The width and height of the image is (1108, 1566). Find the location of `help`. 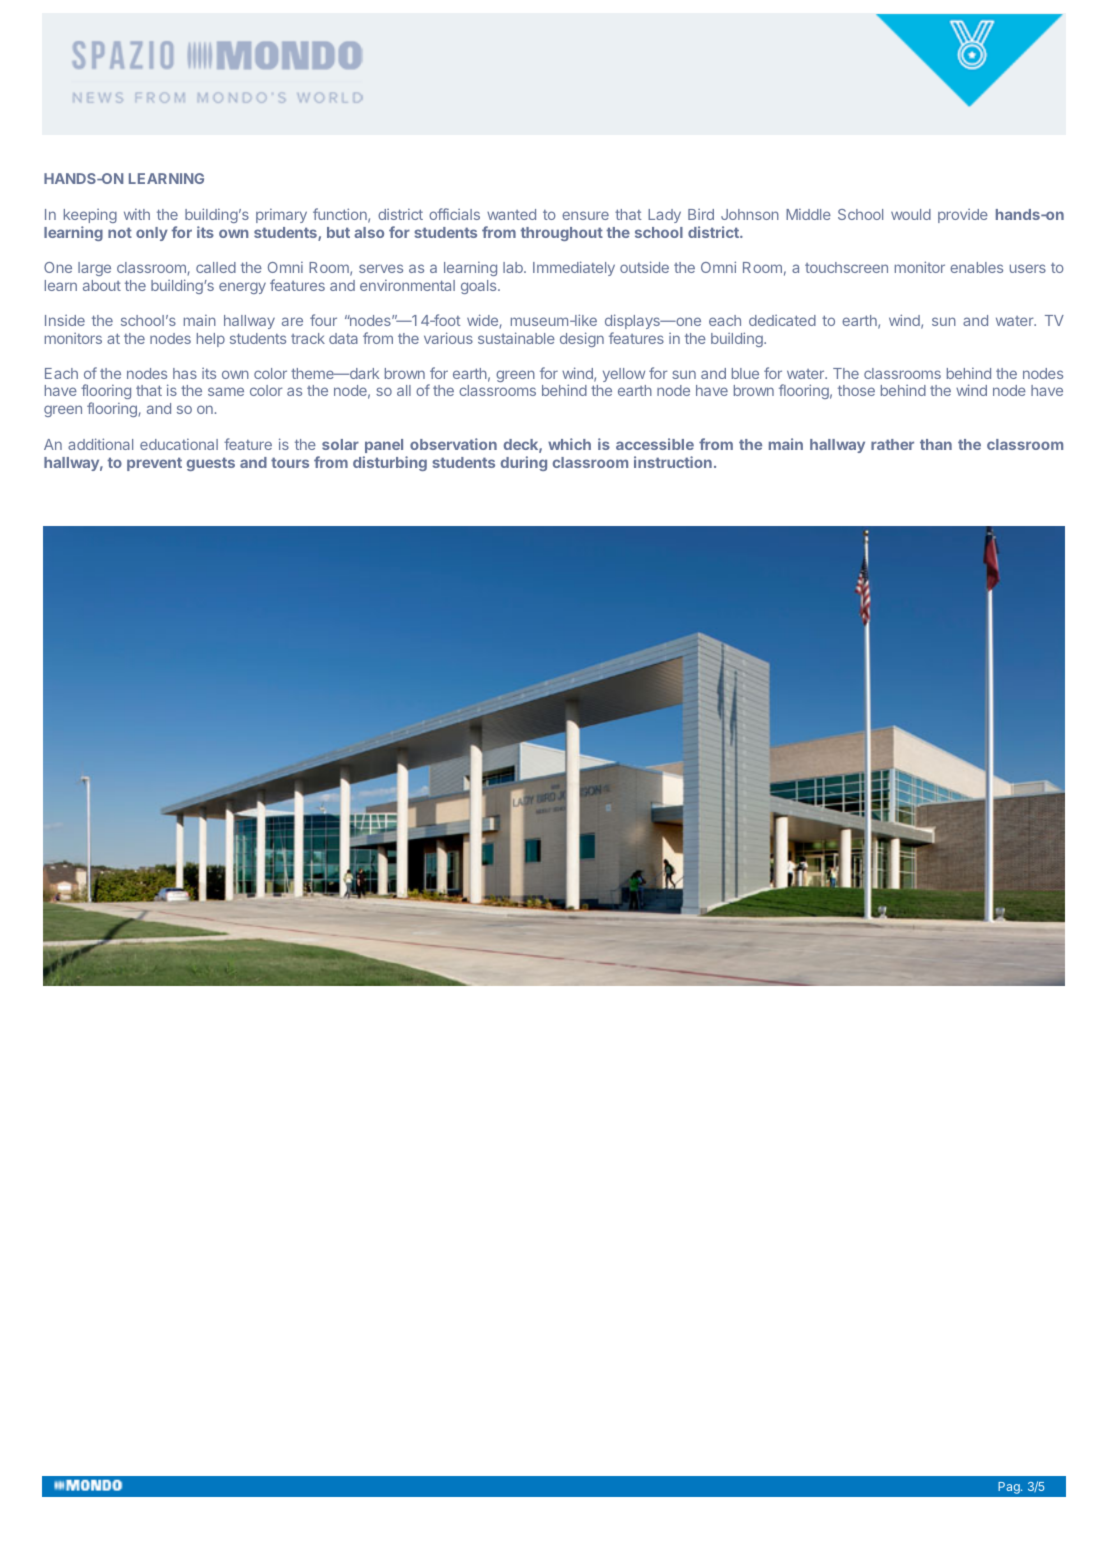

help is located at coordinates (211, 340).
